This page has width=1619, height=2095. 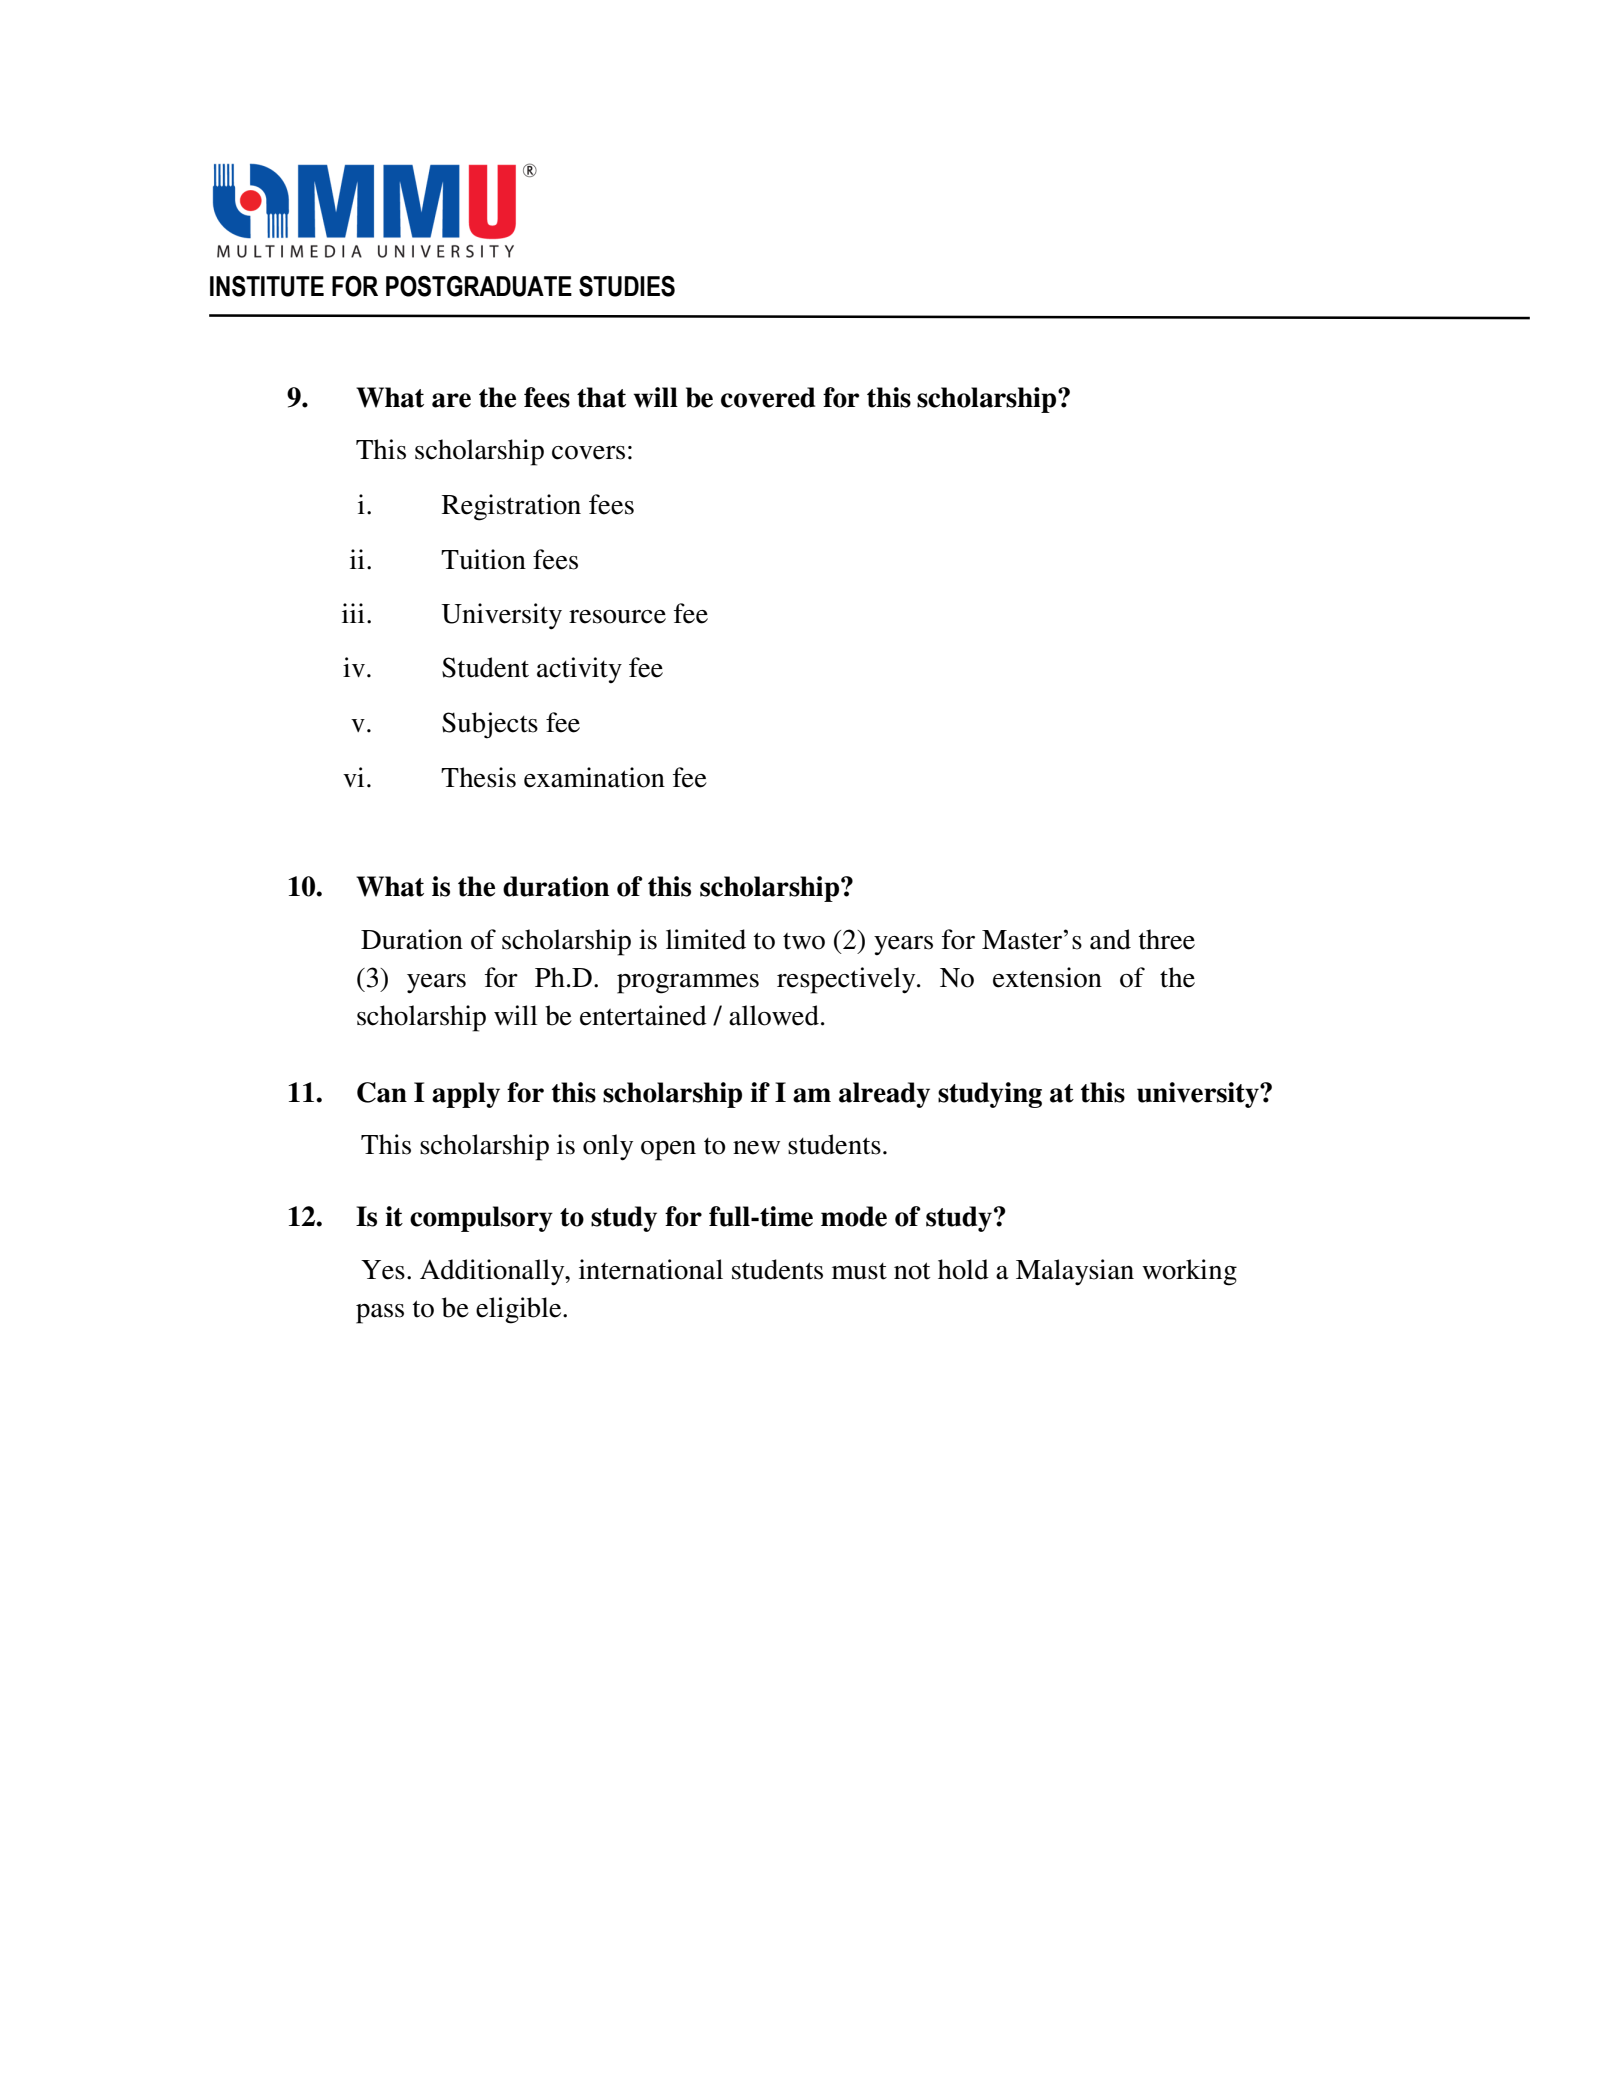 I want to click on international, so click(x=651, y=1269).
